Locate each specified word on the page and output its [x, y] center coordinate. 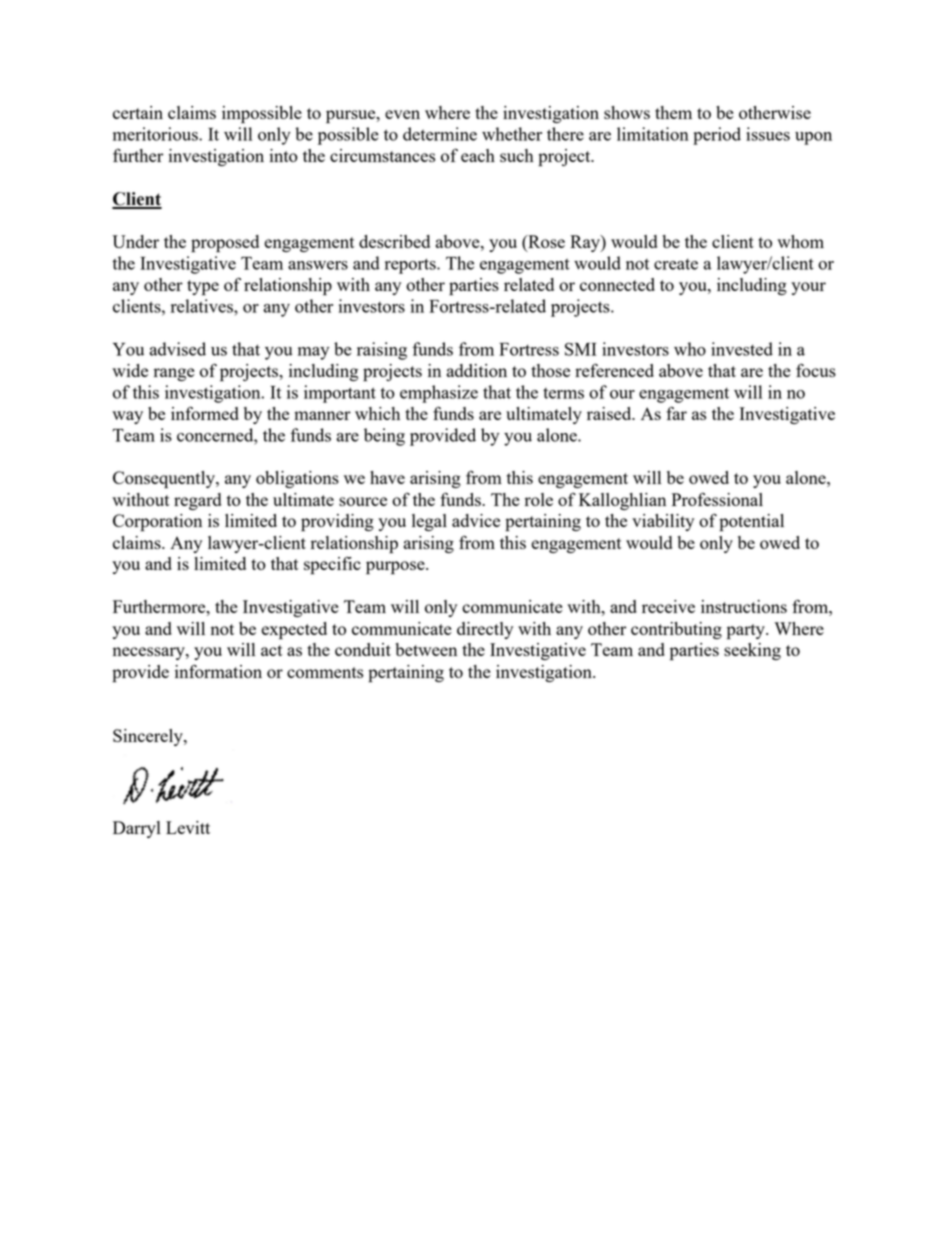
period [717, 136]
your [808, 288]
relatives [203, 306]
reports [411, 266]
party [747, 632]
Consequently [165, 480]
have [387, 477]
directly [485, 630]
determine [440, 134]
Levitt [188, 827]
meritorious [156, 134]
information [218, 671]
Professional [717, 499]
